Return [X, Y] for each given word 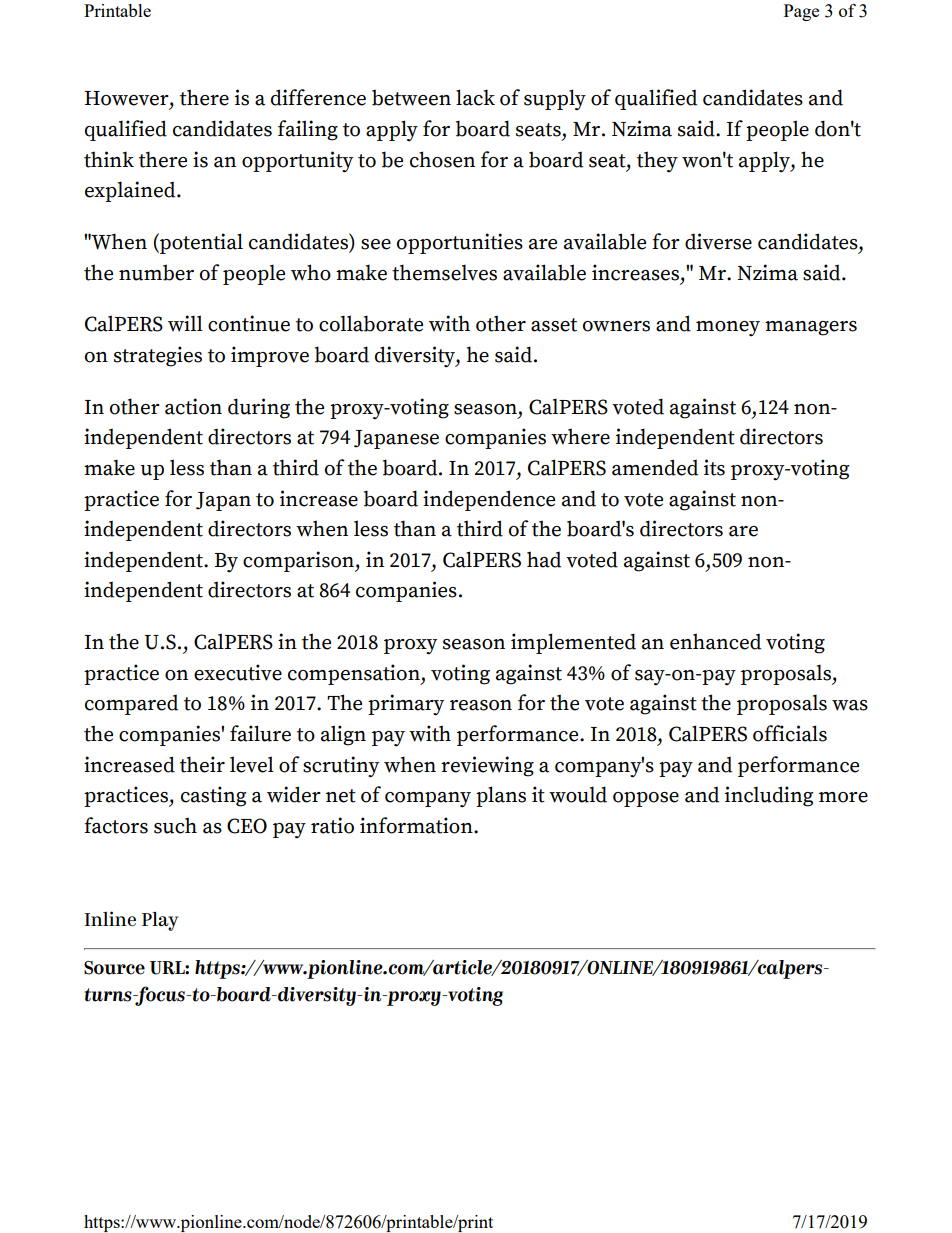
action [193, 406]
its [714, 467]
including [769, 796]
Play [160, 921]
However [128, 98]
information [417, 825]
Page [801, 12]
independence [489, 500]
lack [475, 97]
